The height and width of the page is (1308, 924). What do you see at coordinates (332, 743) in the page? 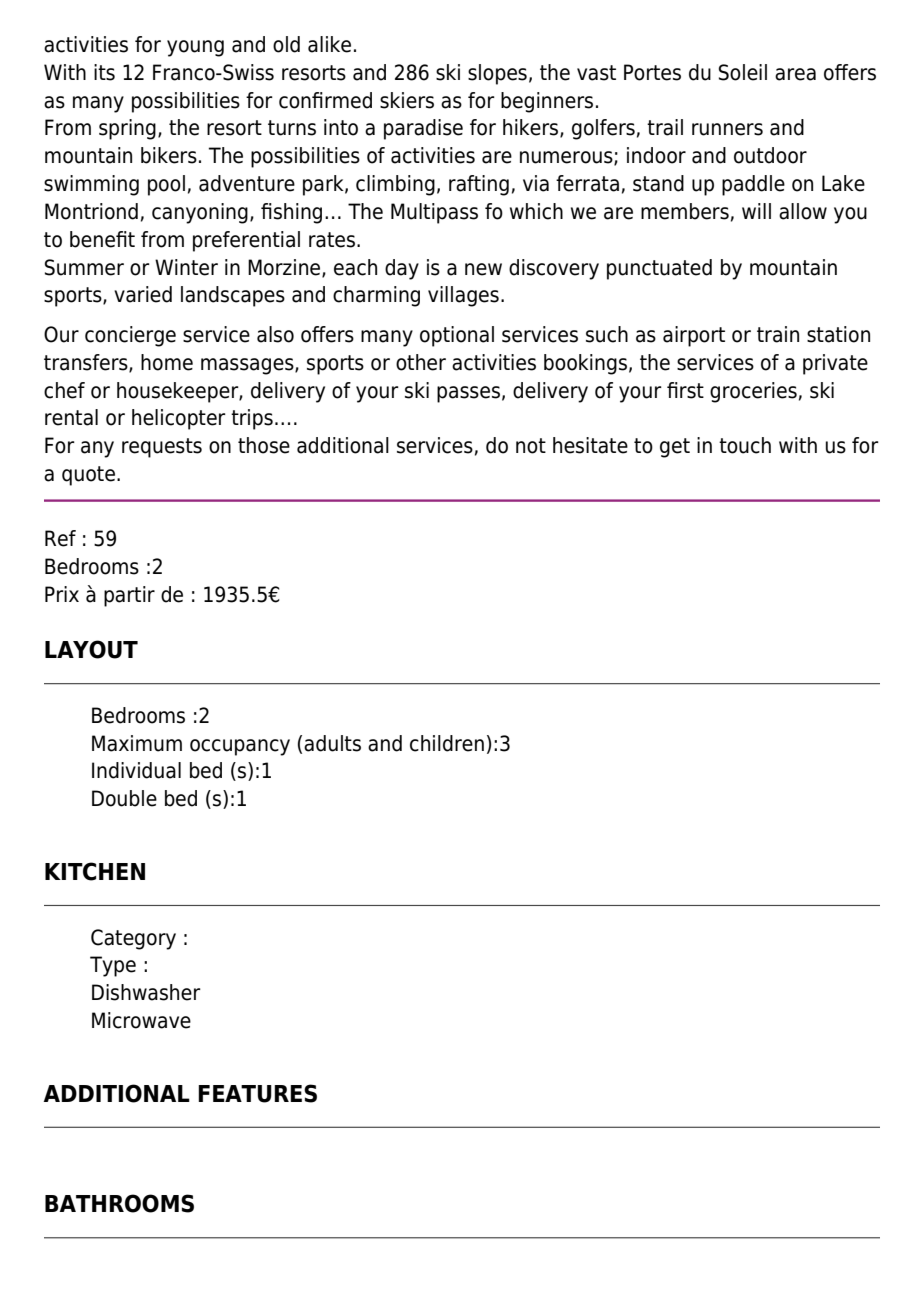
I see `adults` at bounding box center [332, 743].
